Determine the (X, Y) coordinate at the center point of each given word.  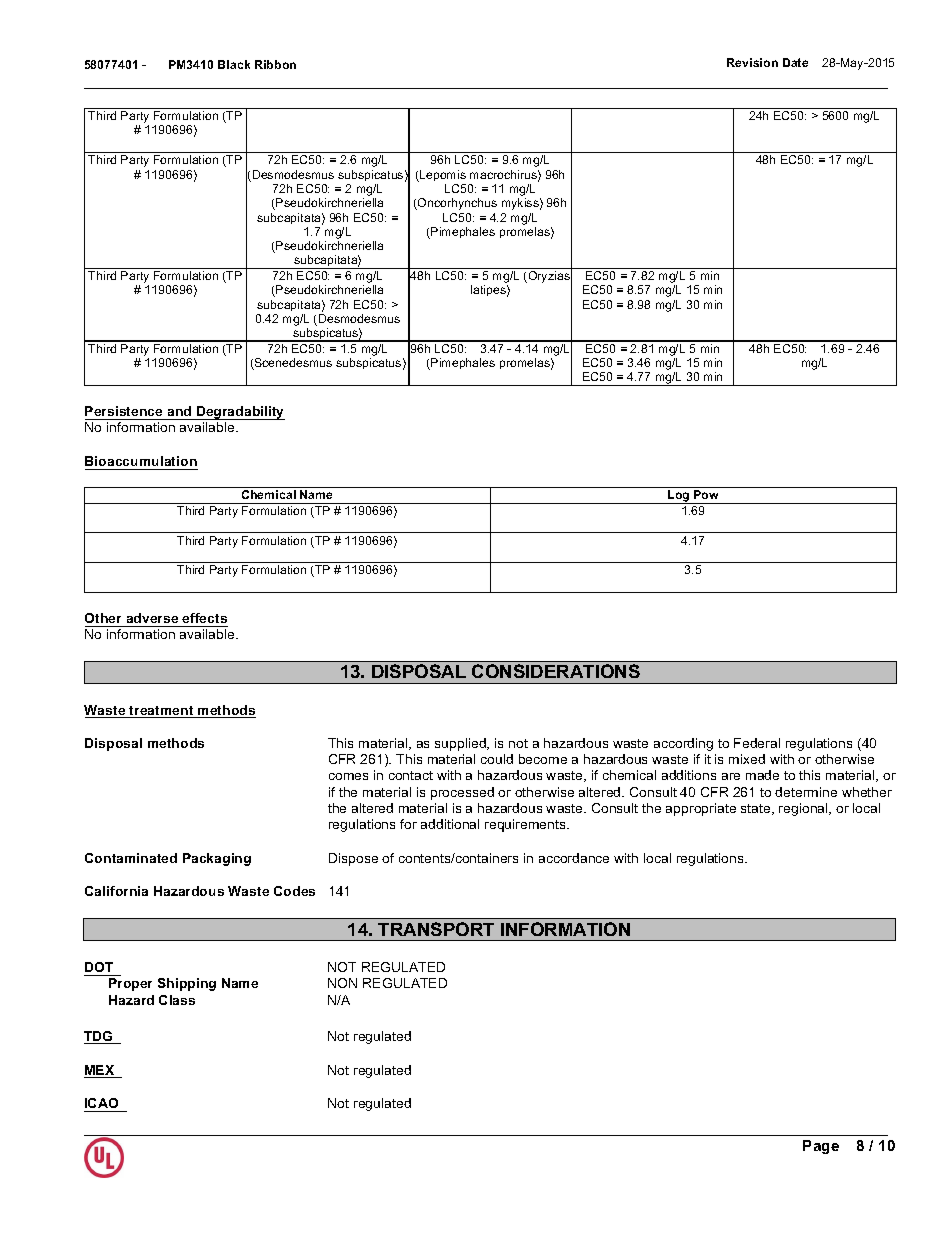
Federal (757, 743)
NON (342, 983)
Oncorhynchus (456, 204)
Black (234, 64)
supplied (461, 744)
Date (795, 62)
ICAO (101, 1103)
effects (204, 618)
